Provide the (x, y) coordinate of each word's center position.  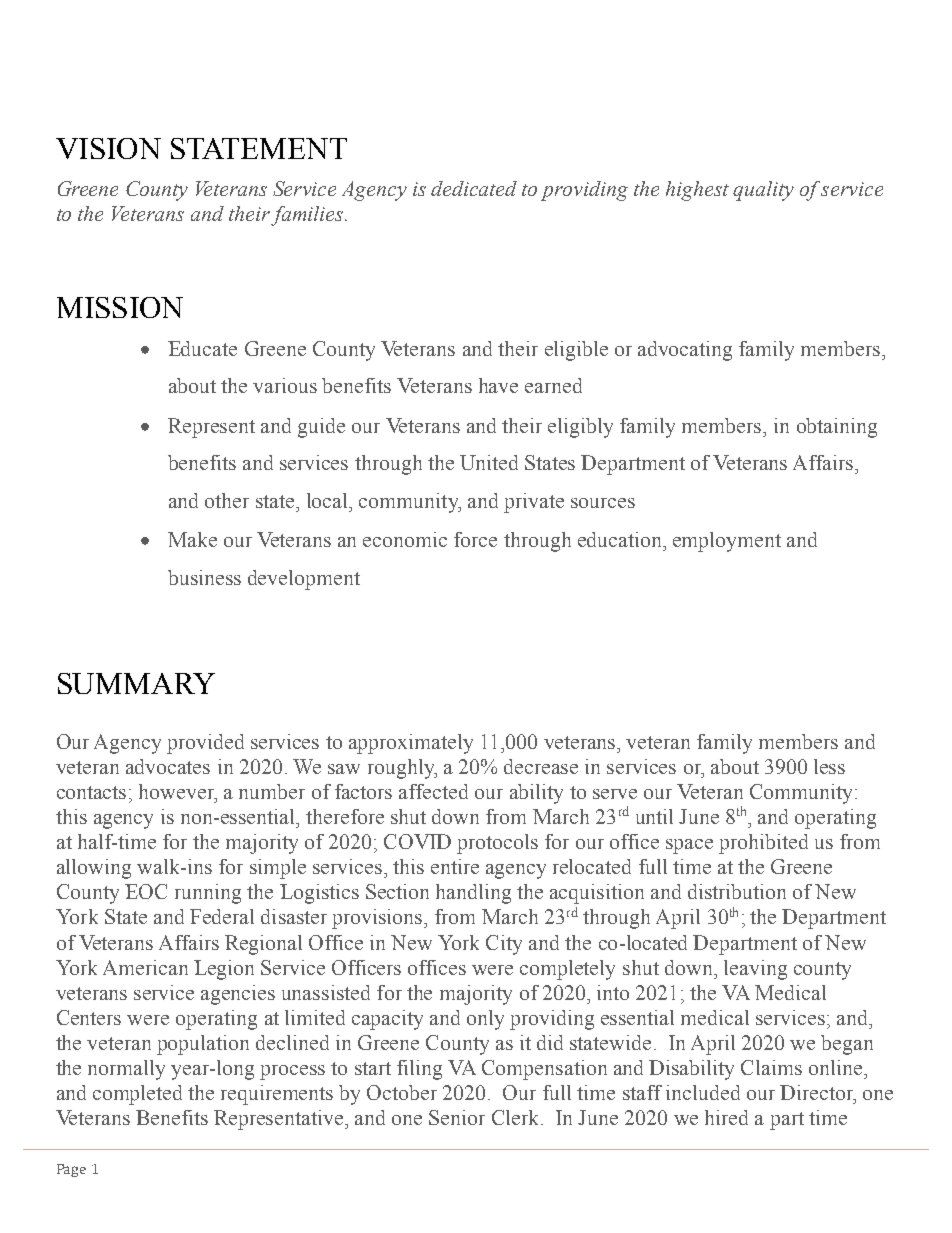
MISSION (120, 307)
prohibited (763, 844)
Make (192, 539)
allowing (94, 869)
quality (763, 191)
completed (137, 1095)
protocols (497, 844)
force (475, 539)
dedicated (474, 188)
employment (727, 542)
